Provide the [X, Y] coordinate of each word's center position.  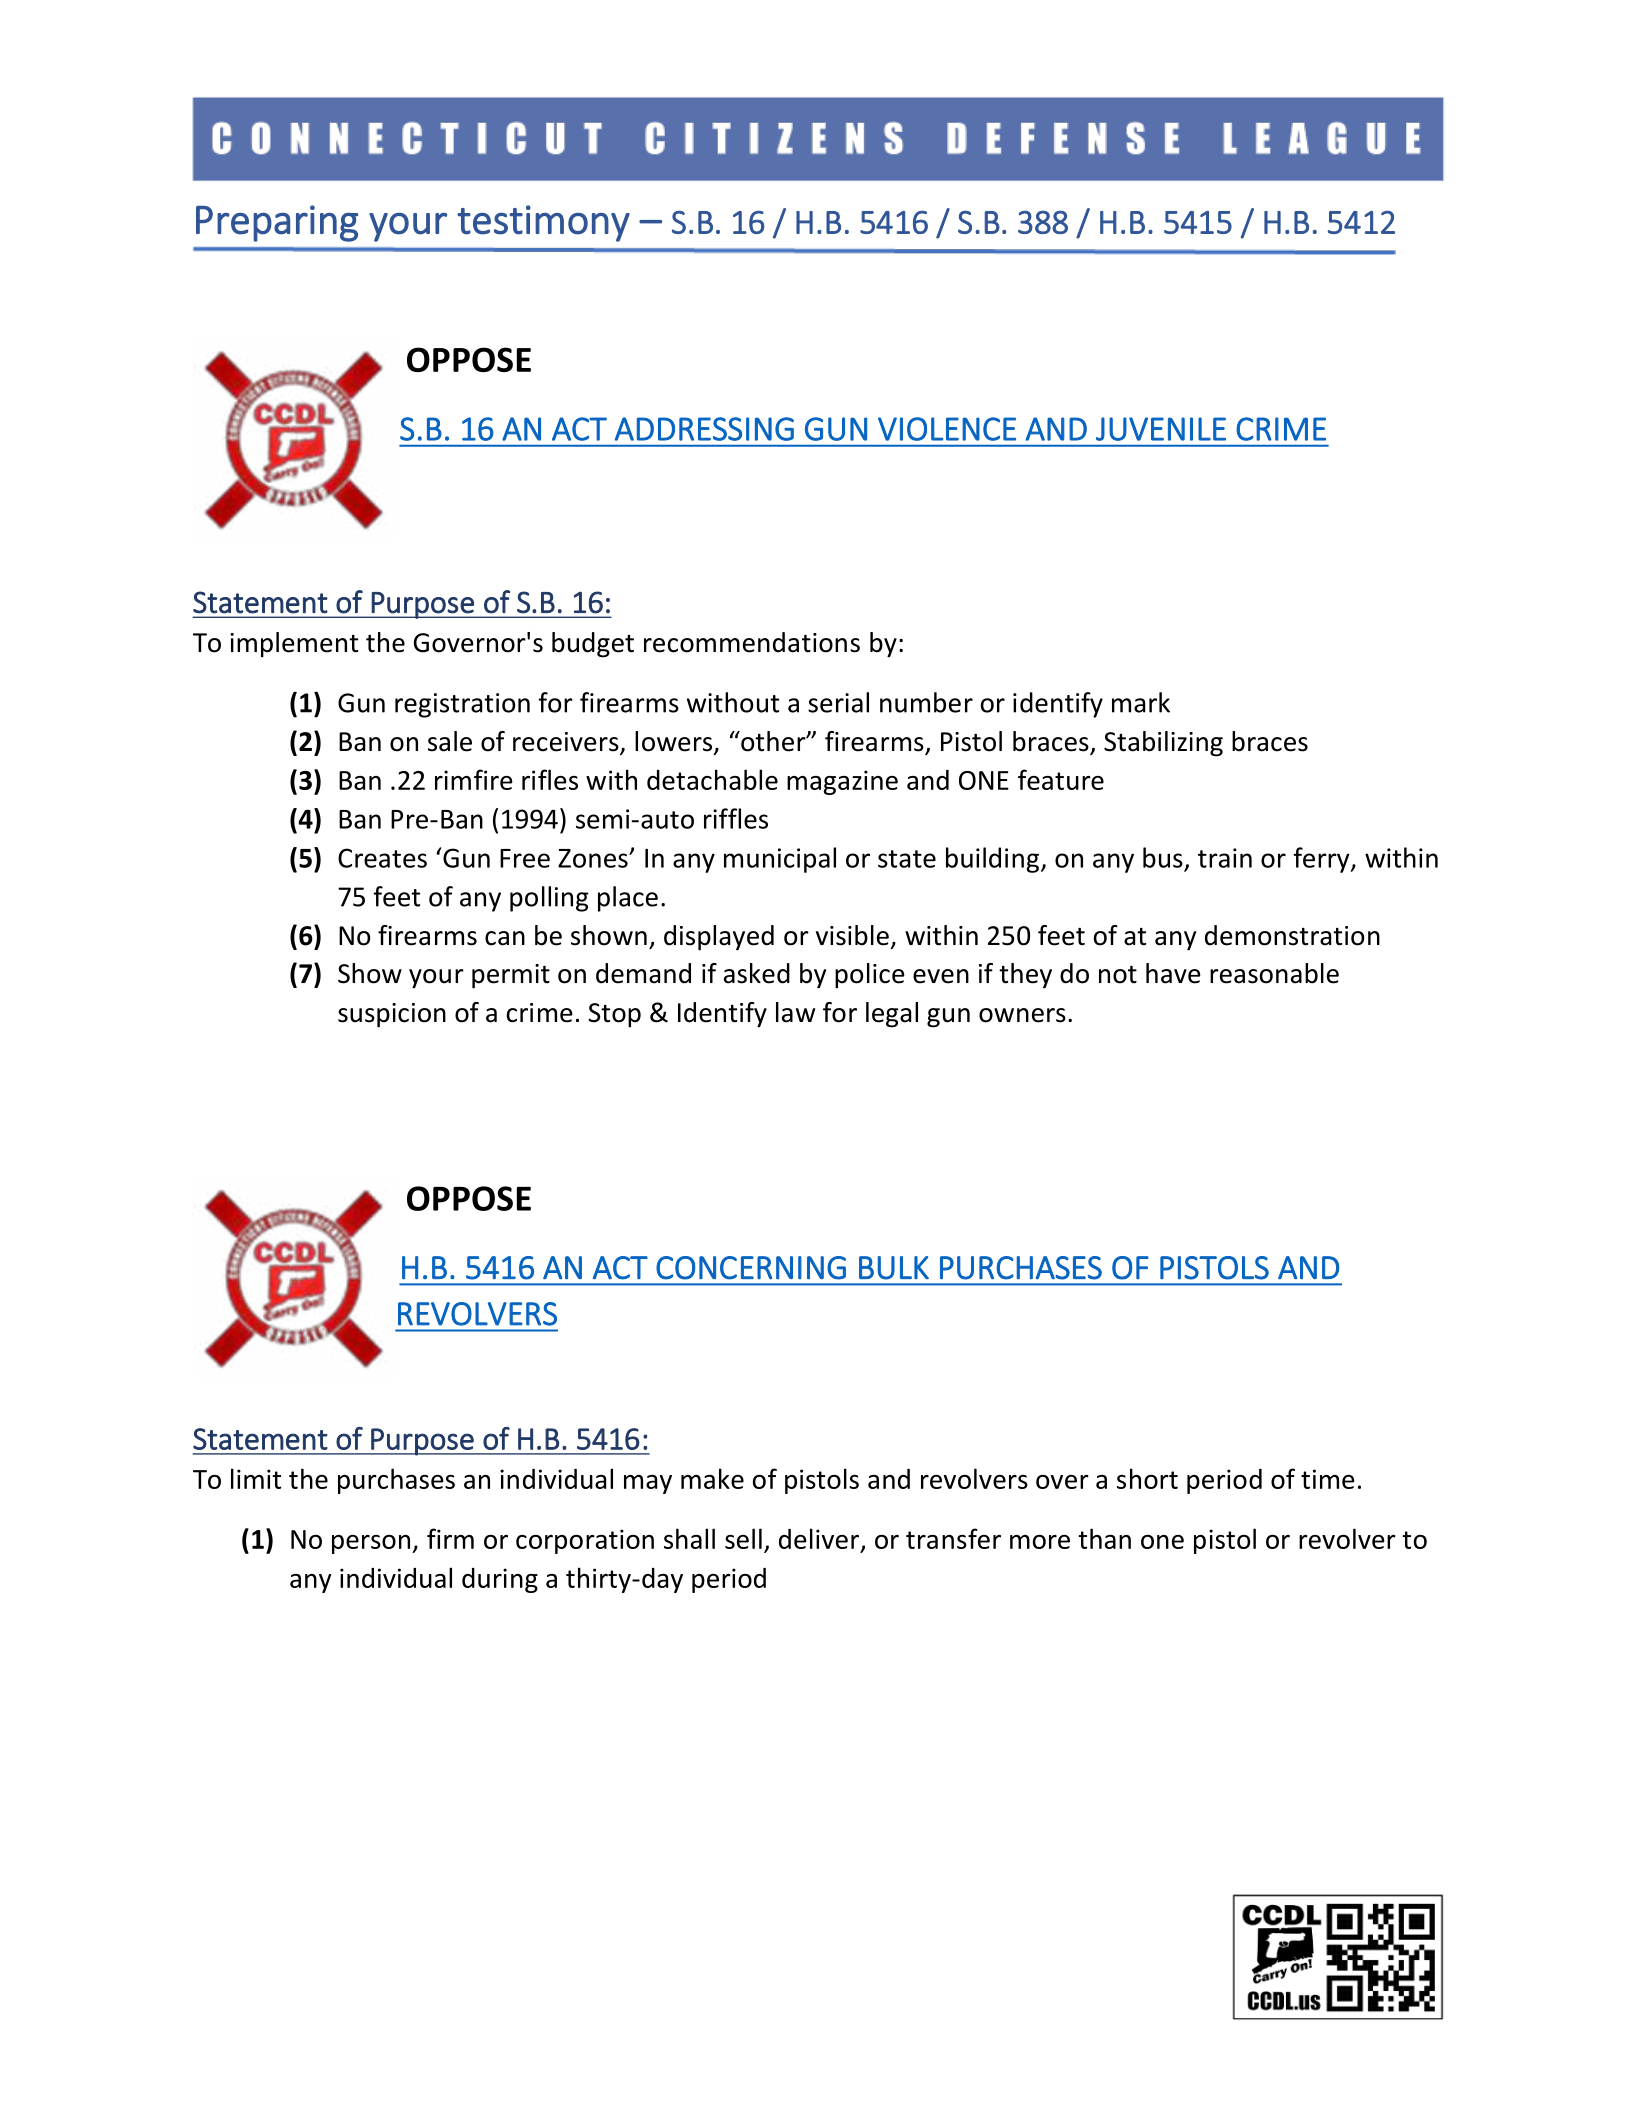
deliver [819, 1538]
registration [462, 705]
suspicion [392, 1015]
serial [838, 702]
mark [1141, 702]
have [1173, 973]
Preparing [277, 223]
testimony [543, 223]
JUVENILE [1161, 429]
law [795, 1012]
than [1104, 1538]
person [371, 1544]
